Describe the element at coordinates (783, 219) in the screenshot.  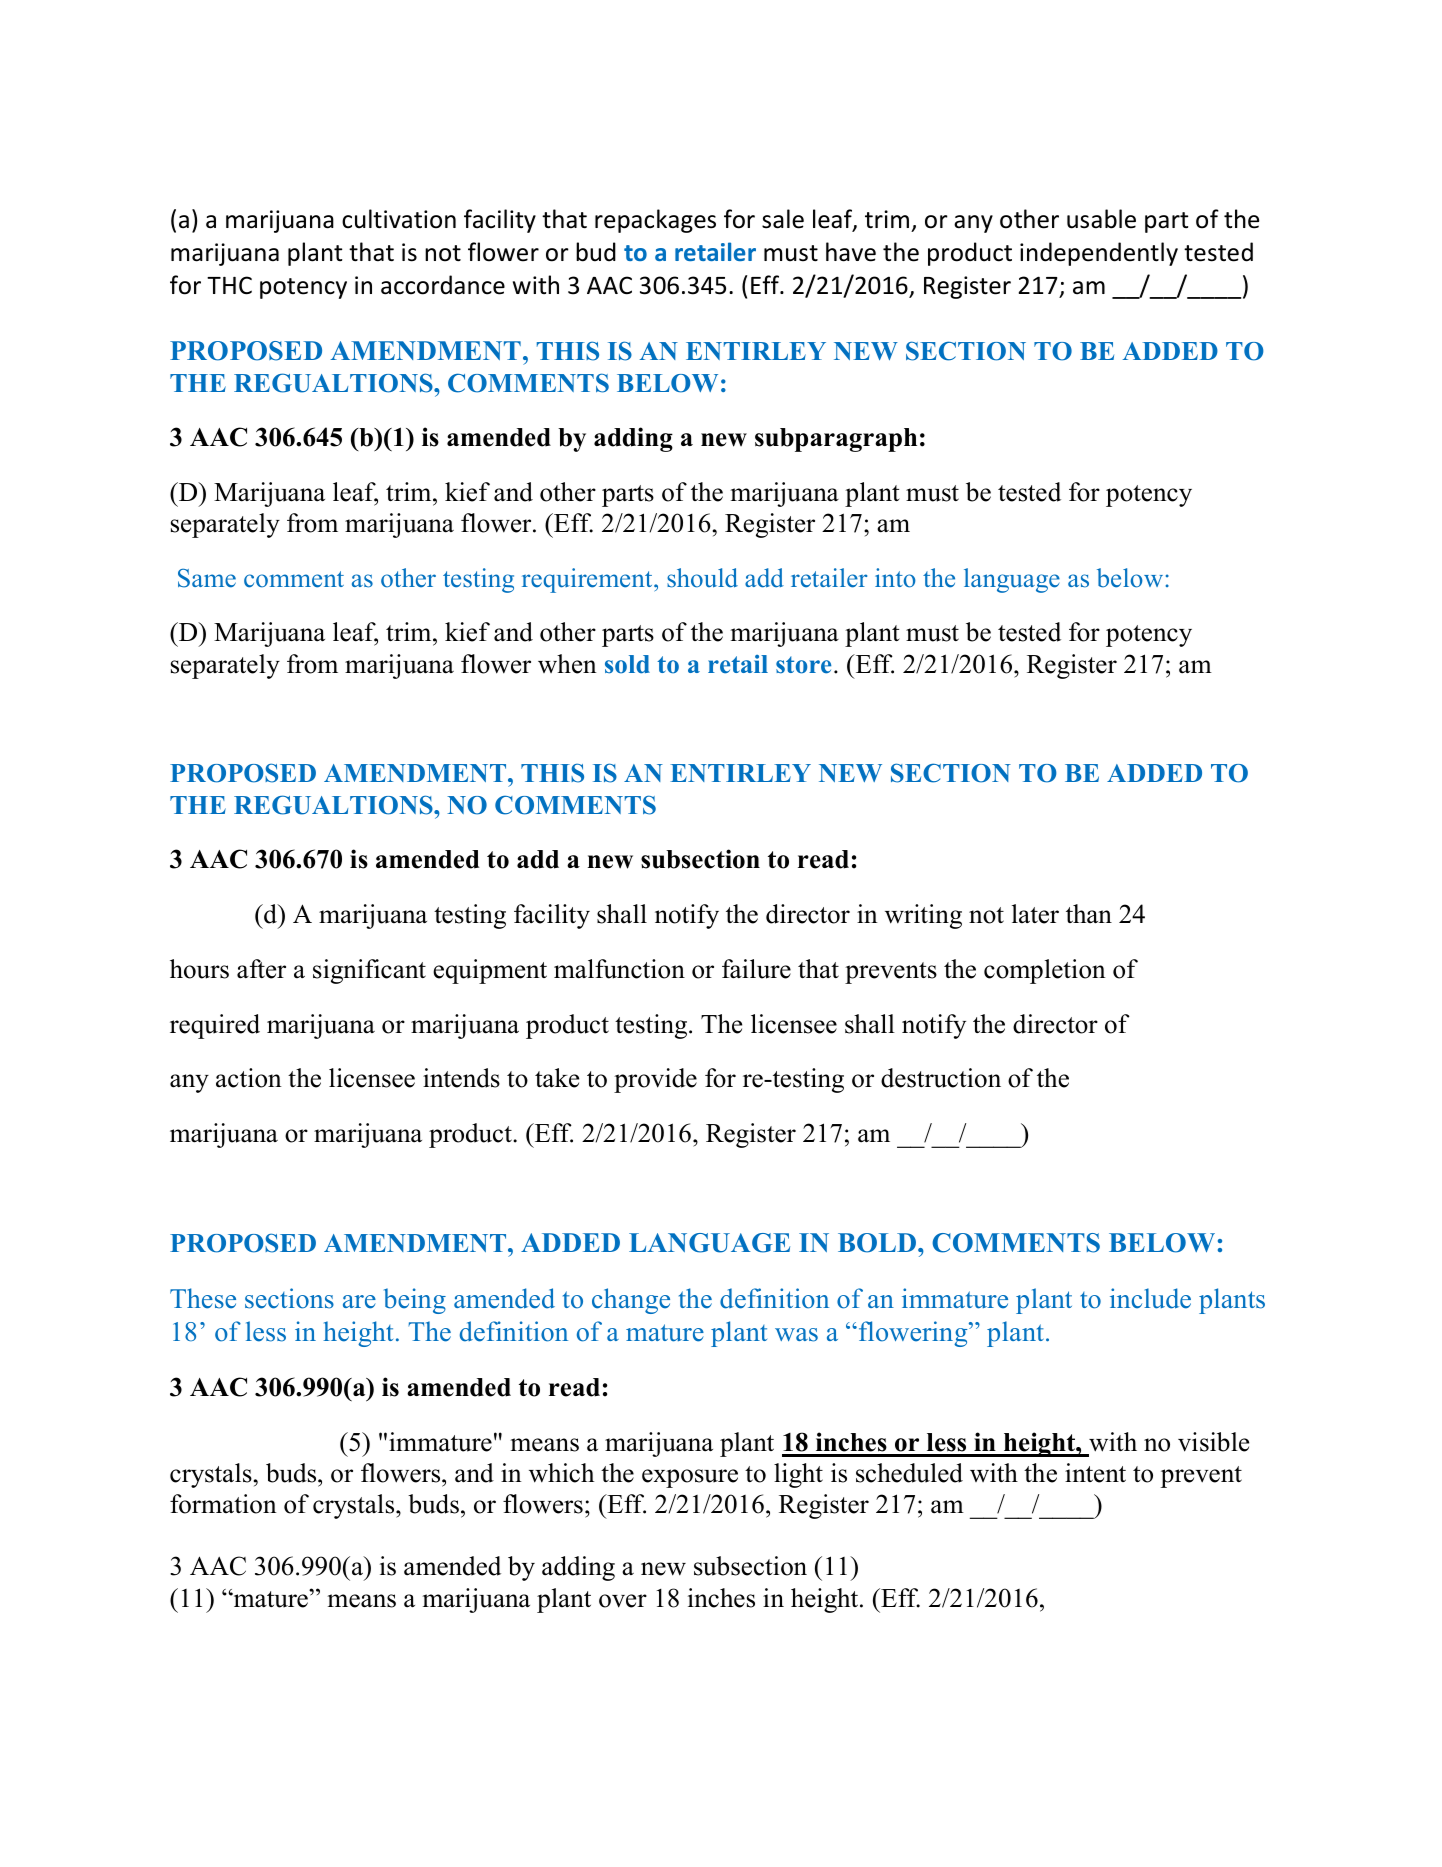
I see `sale` at that location.
